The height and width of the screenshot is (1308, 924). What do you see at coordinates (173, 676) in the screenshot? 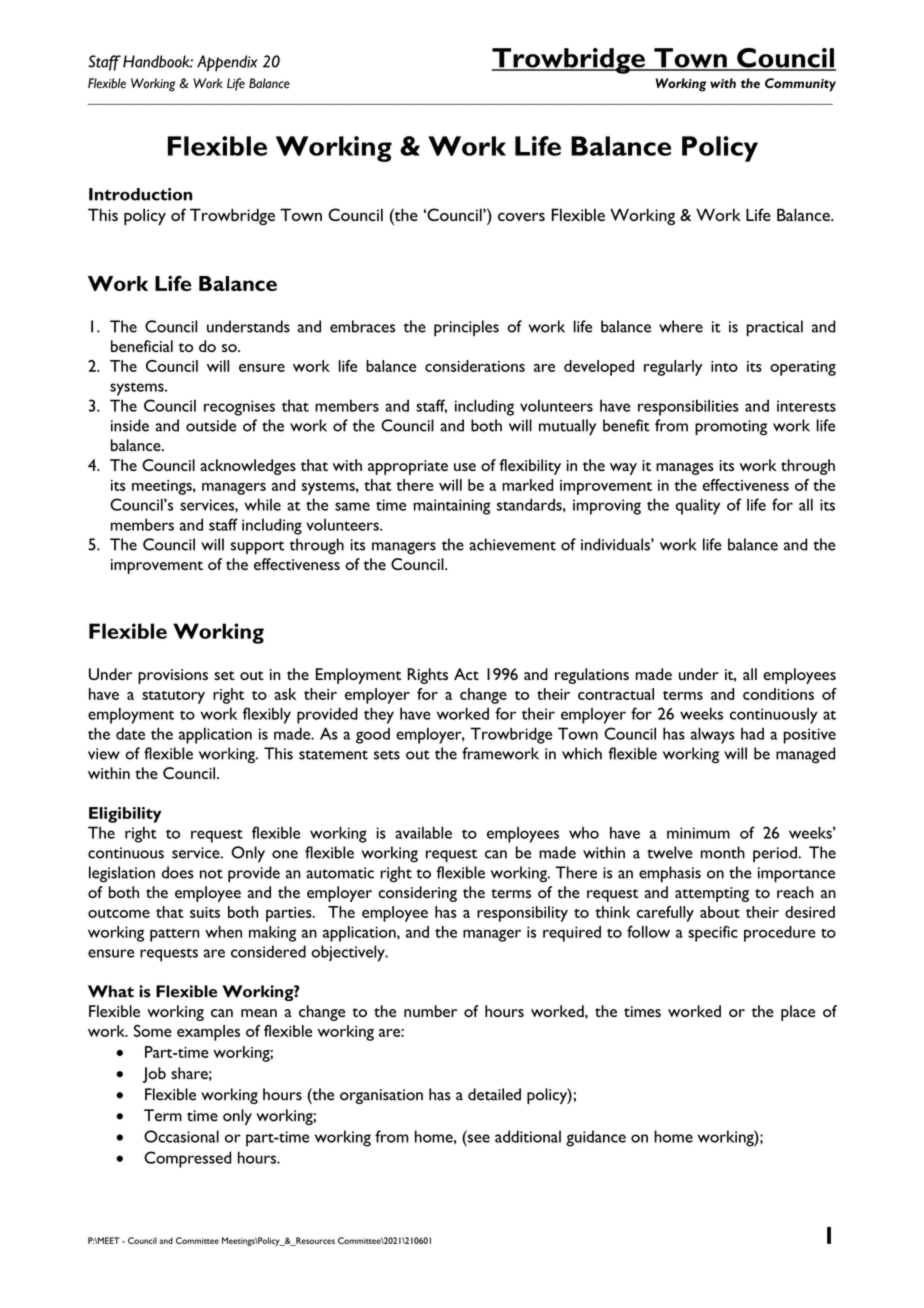
I see `provisions` at bounding box center [173, 676].
